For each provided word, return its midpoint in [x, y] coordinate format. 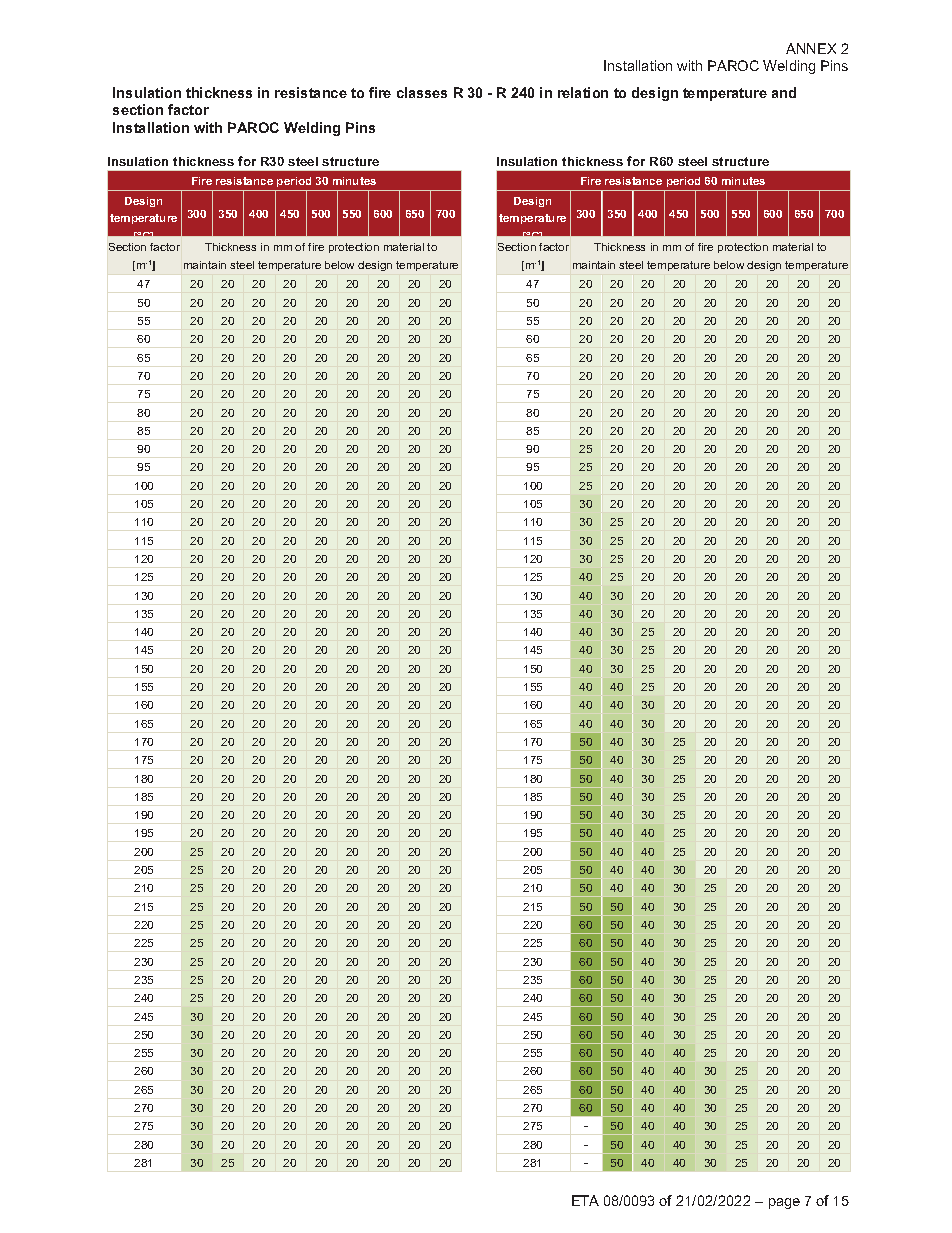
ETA [585, 1200]
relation [583, 92]
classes [422, 92]
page [784, 1203]
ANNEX [811, 48]
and [784, 92]
